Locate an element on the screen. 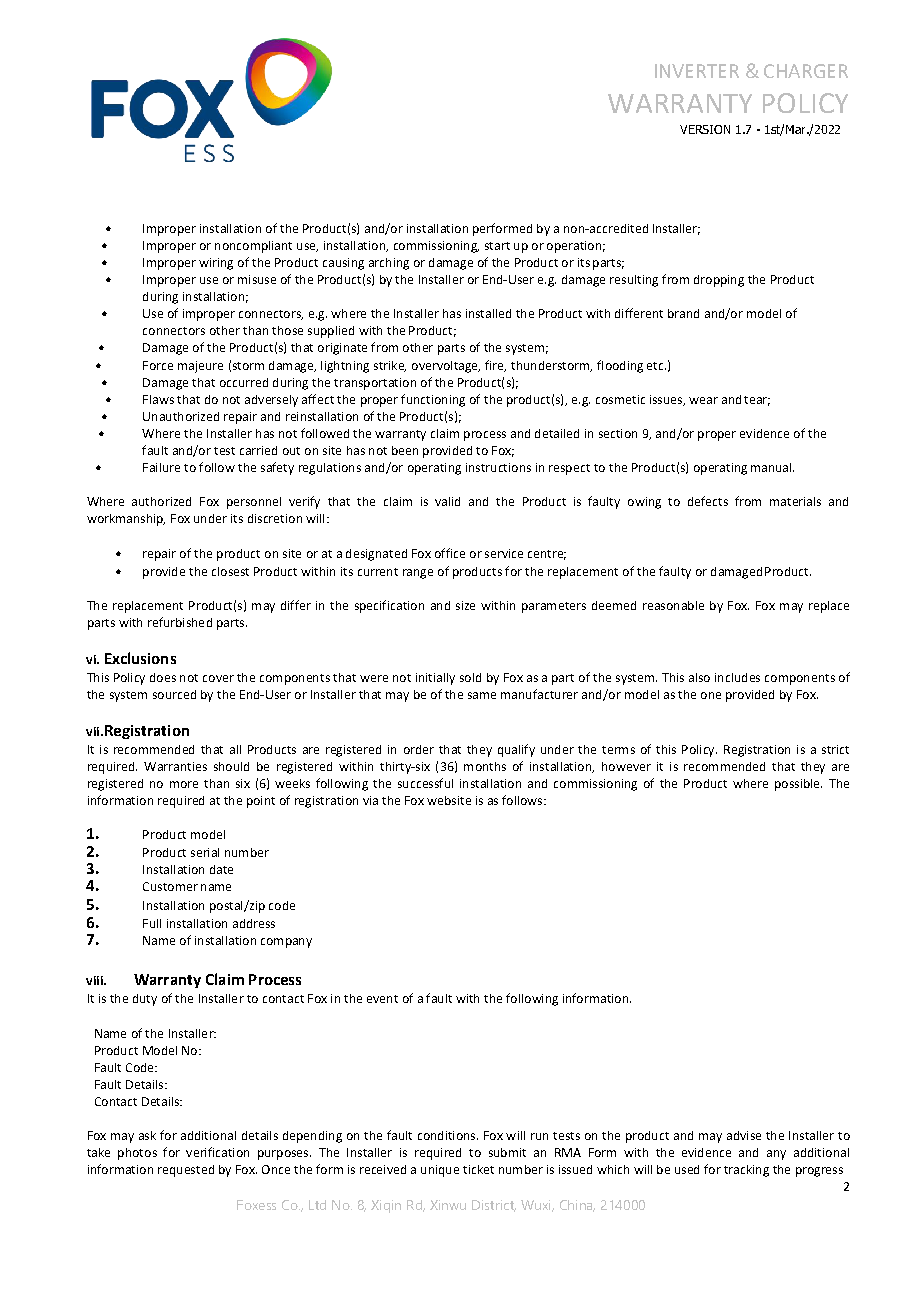 The image size is (924, 1308). tracking is located at coordinates (746, 1171).
